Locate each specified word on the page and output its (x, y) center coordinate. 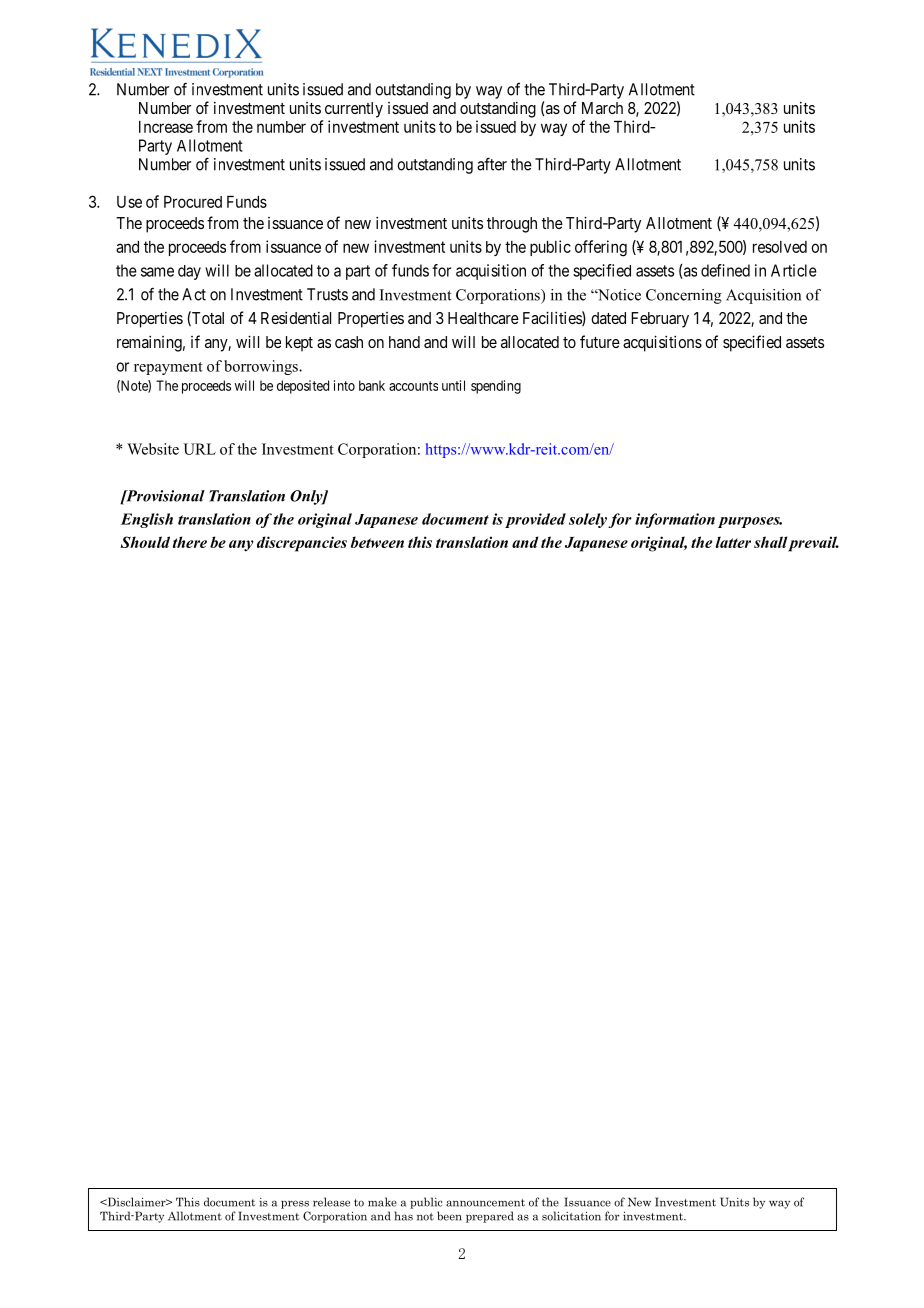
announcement (485, 1203)
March (602, 108)
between (377, 542)
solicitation (571, 1216)
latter (733, 542)
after (492, 164)
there (190, 542)
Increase (166, 127)
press (295, 1204)
